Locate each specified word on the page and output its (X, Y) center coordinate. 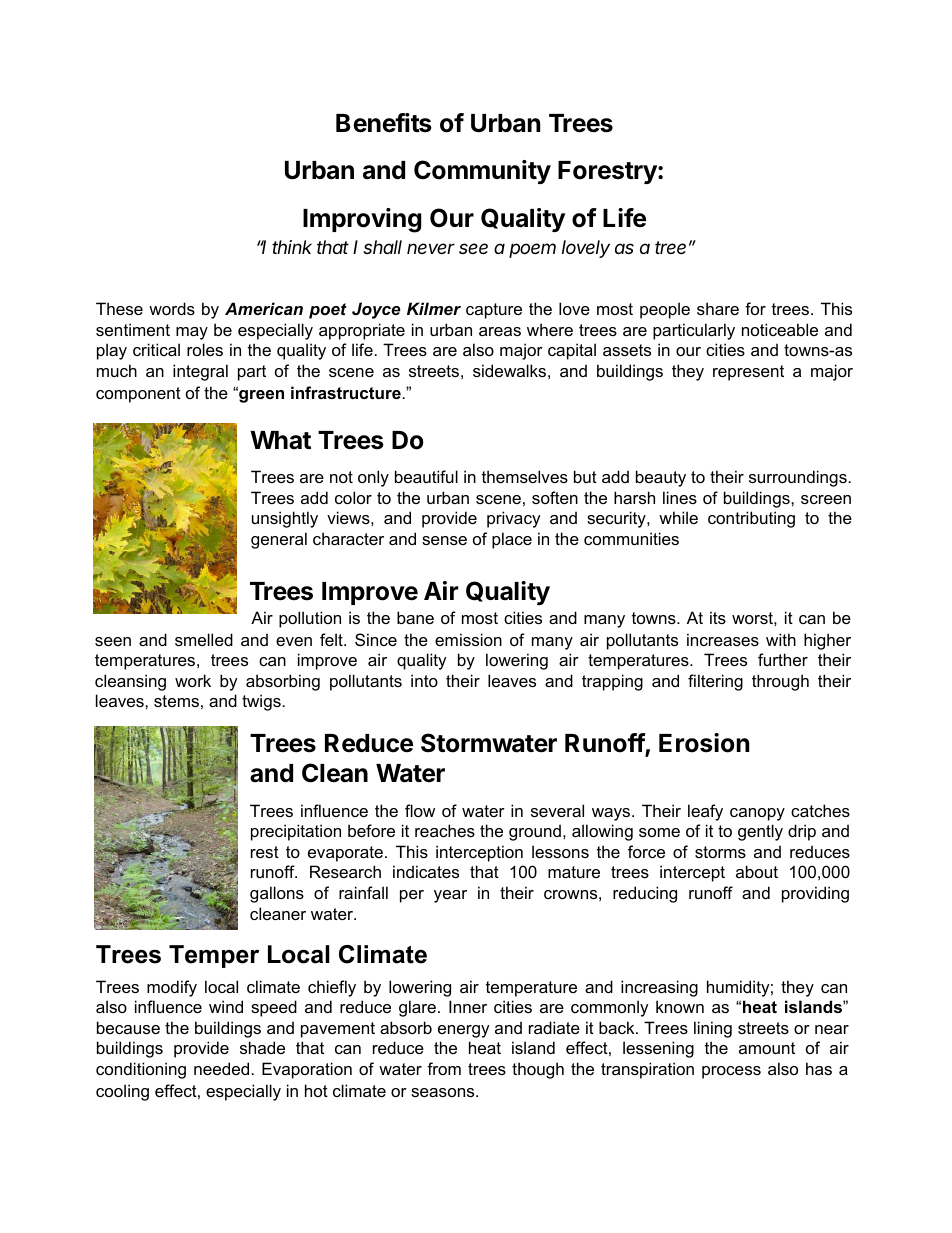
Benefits (384, 123)
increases (723, 639)
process (731, 1072)
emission (468, 639)
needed (221, 1068)
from (444, 1068)
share (718, 308)
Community (482, 172)
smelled (204, 639)
